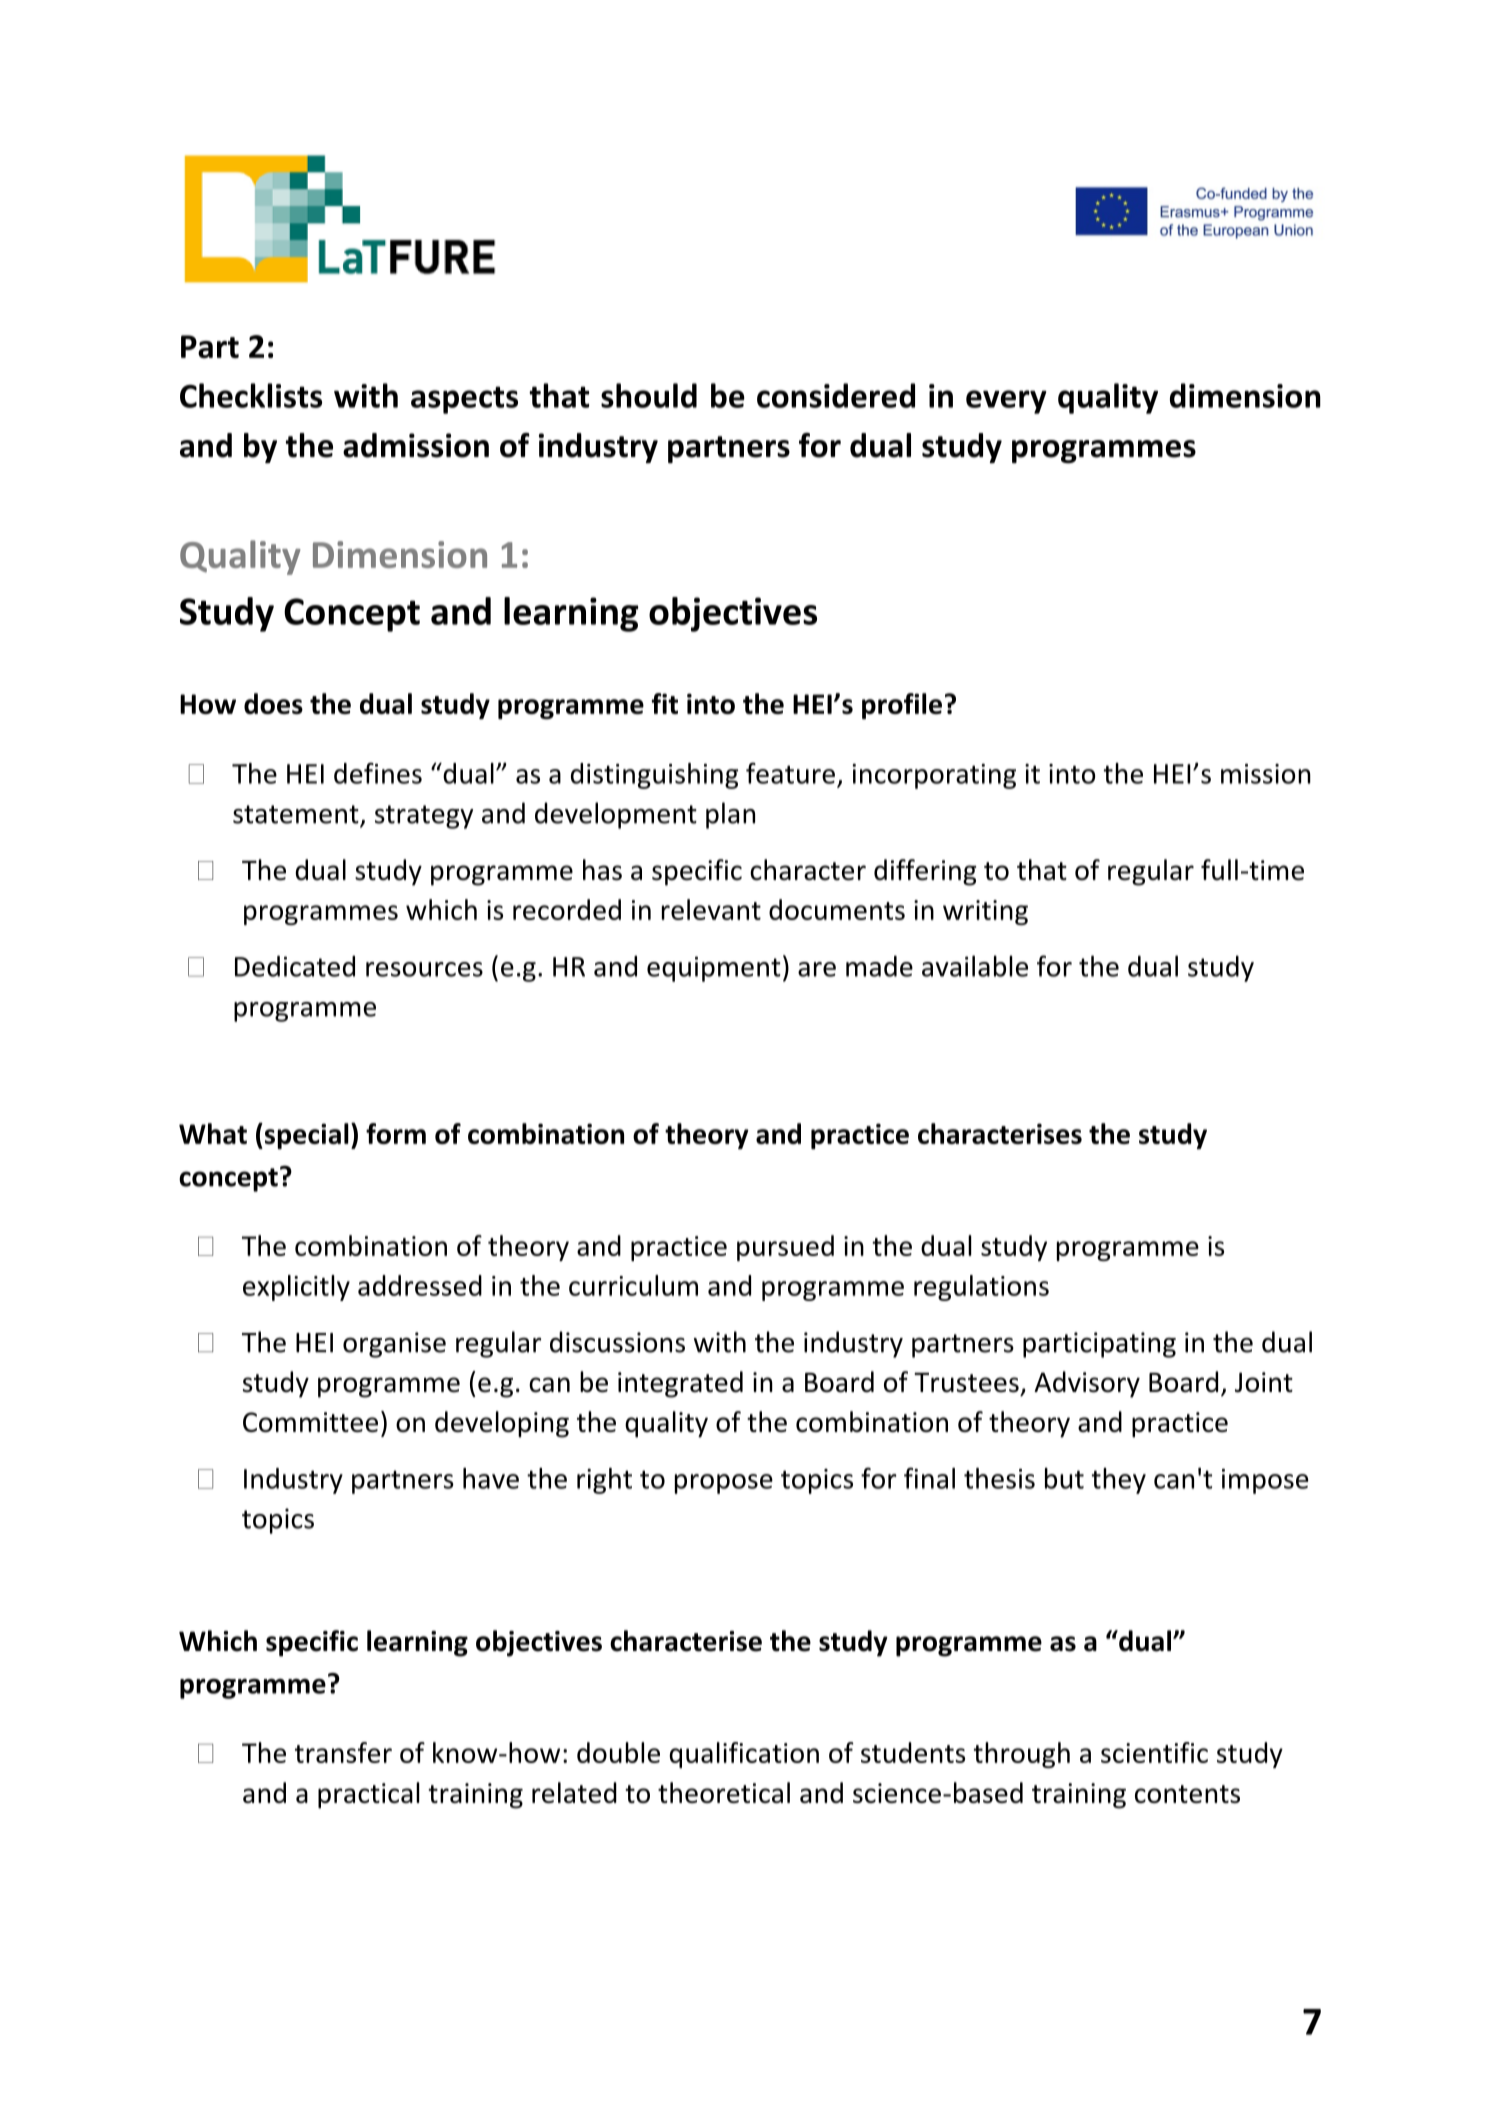  Describe the element at coordinates (649, 395) in the page. I see `should` at that location.
